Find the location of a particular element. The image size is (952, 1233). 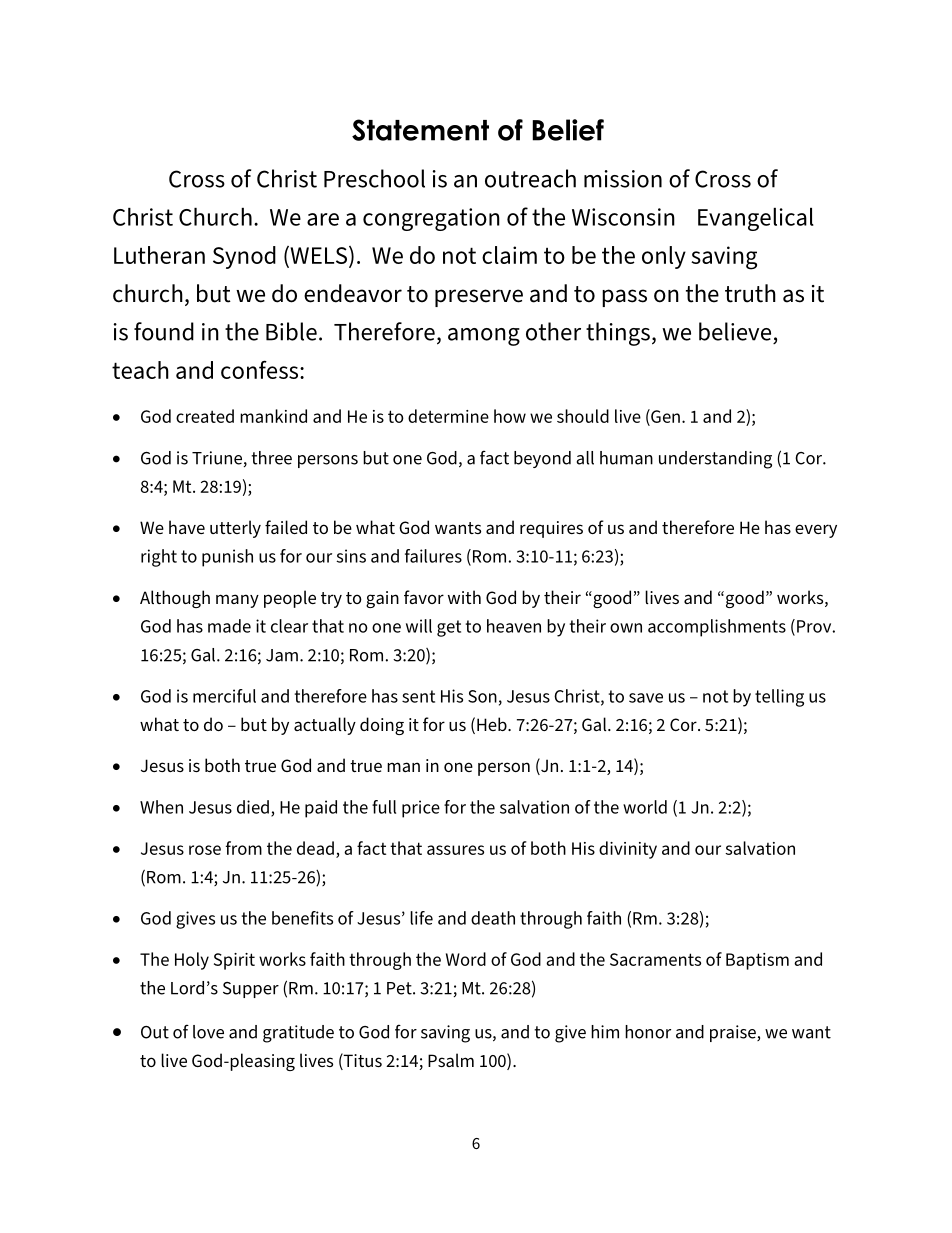

determine is located at coordinates (448, 416).
